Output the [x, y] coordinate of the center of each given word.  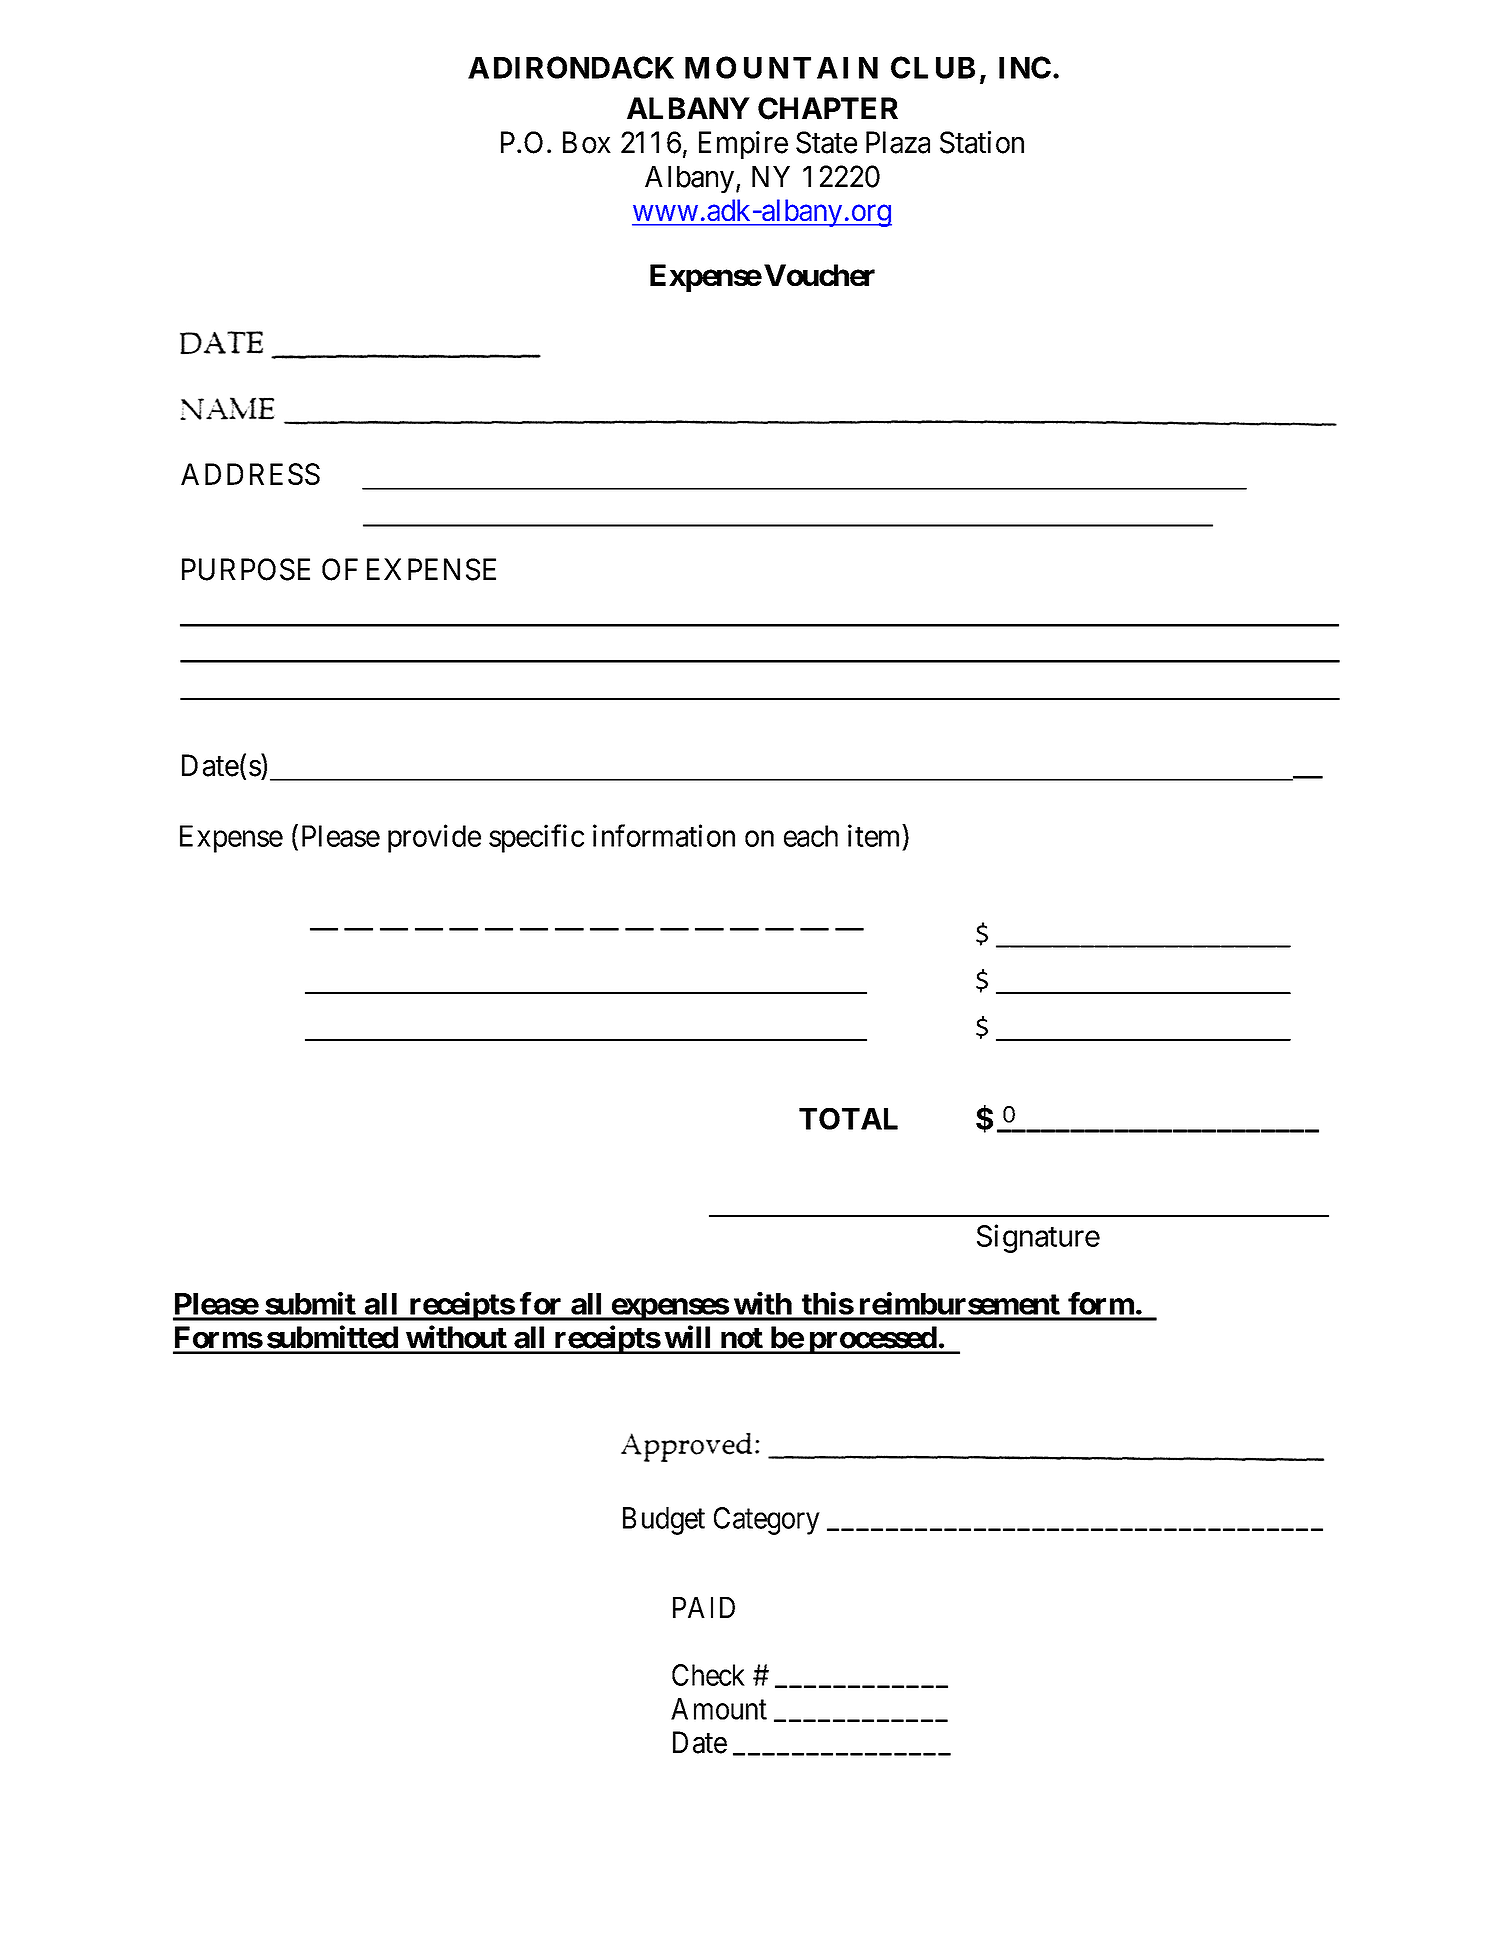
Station [982, 142]
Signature [1038, 1238]
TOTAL [848, 1119]
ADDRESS [250, 474]
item [875, 835]
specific [536, 838]
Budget [664, 1521]
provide [434, 838]
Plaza [898, 142]
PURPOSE [246, 569]
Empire [743, 145]
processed [872, 1340]
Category [767, 1521]
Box [587, 142]
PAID [704, 1607]
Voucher [819, 275]
